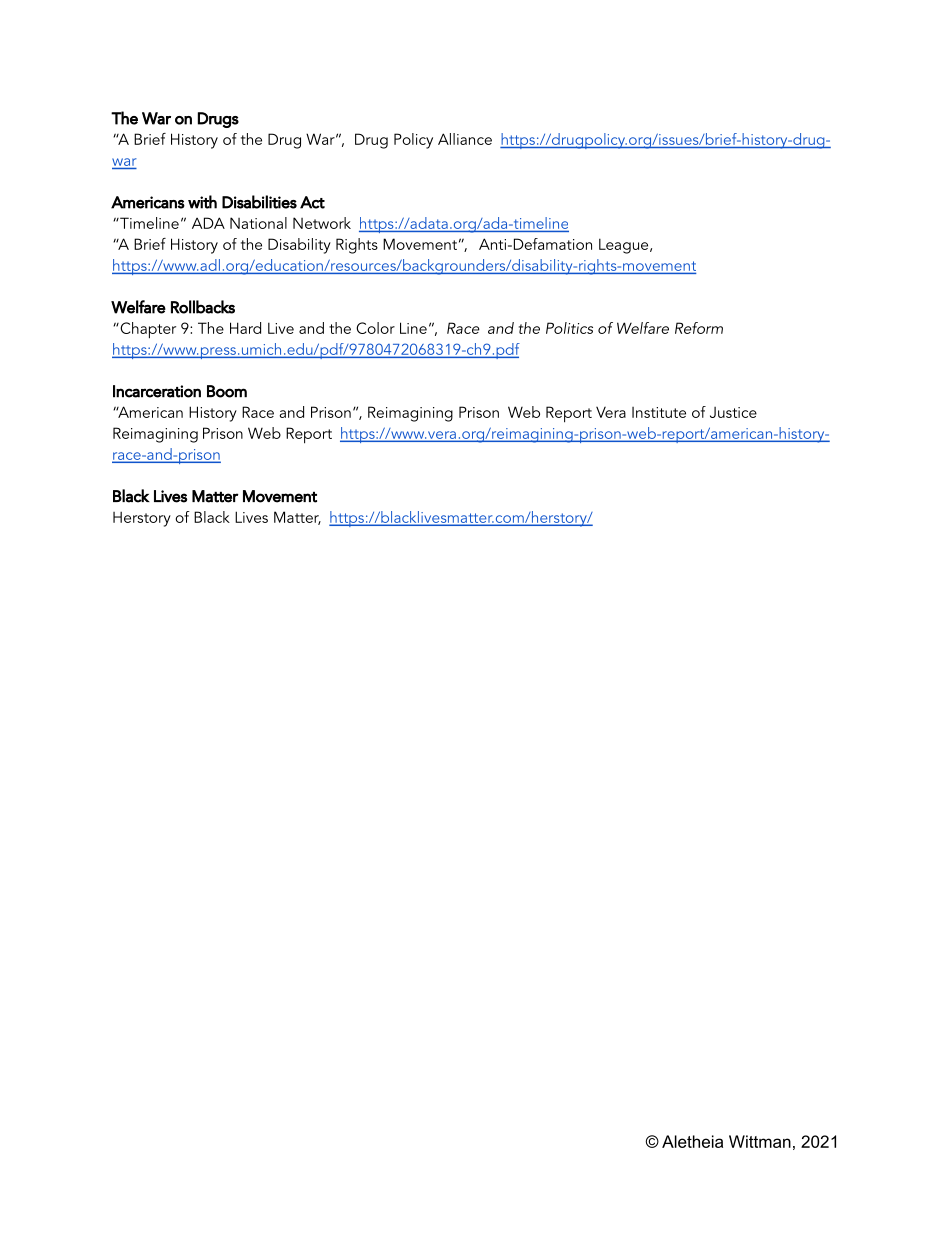 Image resolution: width=952 pixels, height=1233 pixels. What do you see at coordinates (202, 202) in the document?
I see `with` at bounding box center [202, 202].
